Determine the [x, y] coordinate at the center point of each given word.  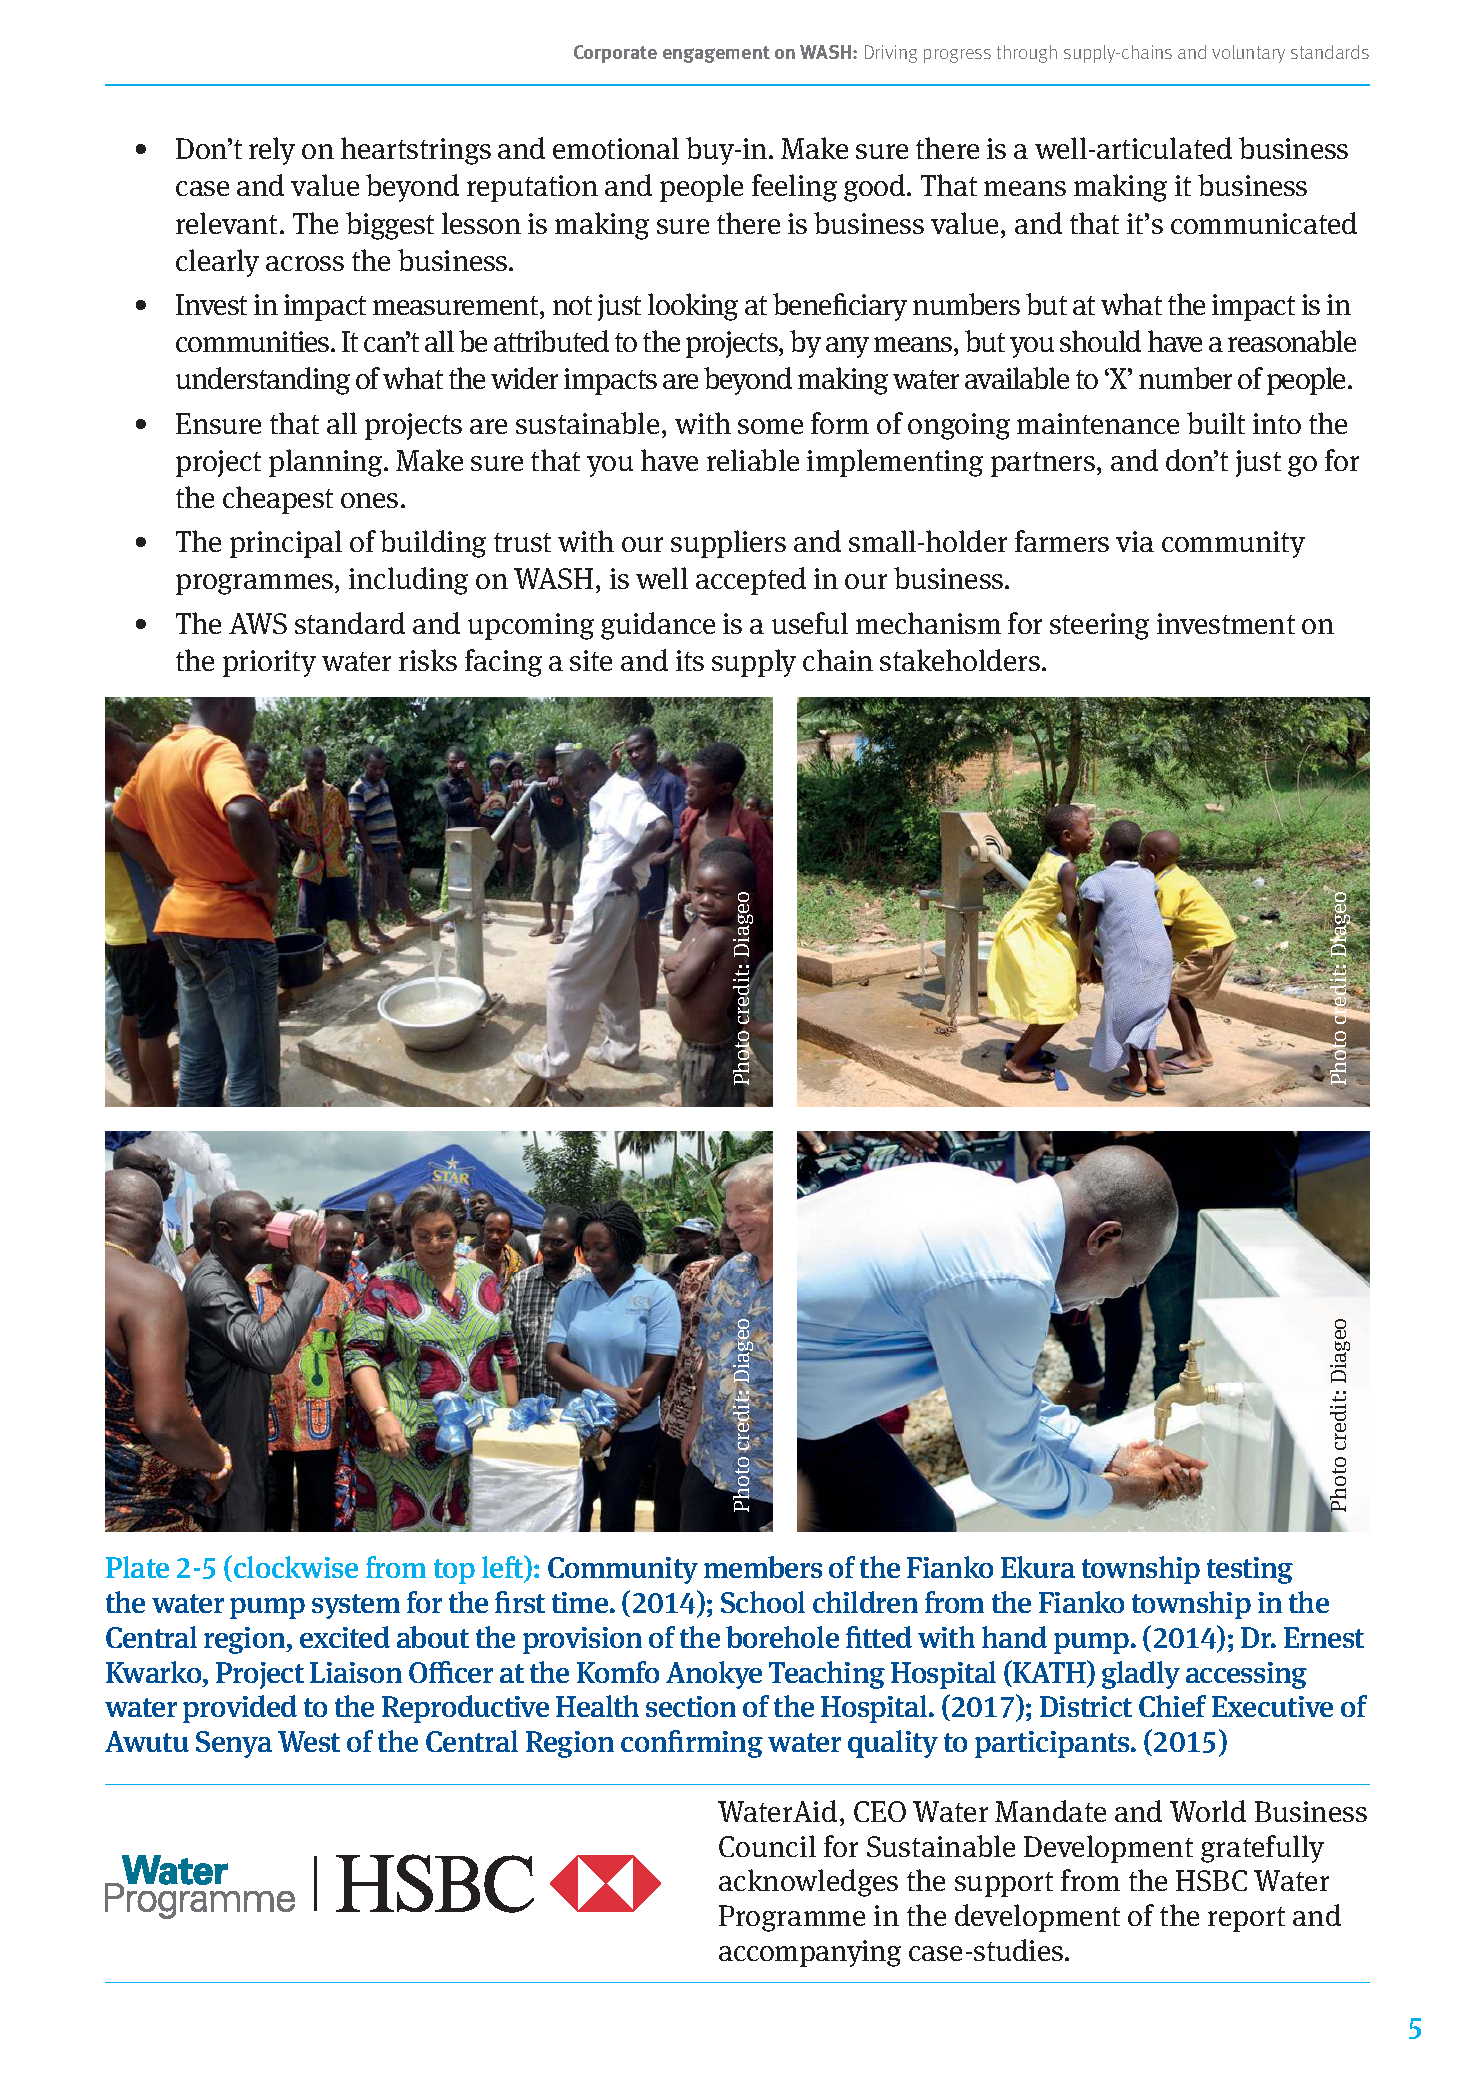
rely [272, 151]
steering [1099, 626]
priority [269, 663]
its [690, 660]
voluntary [1248, 54]
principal [286, 544]
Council [767, 1846]
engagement [716, 54]
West [309, 1741]
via [1135, 541]
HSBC [1211, 1880]
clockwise [296, 1567]
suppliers [728, 544]
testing [1250, 1570]
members [763, 1567]
